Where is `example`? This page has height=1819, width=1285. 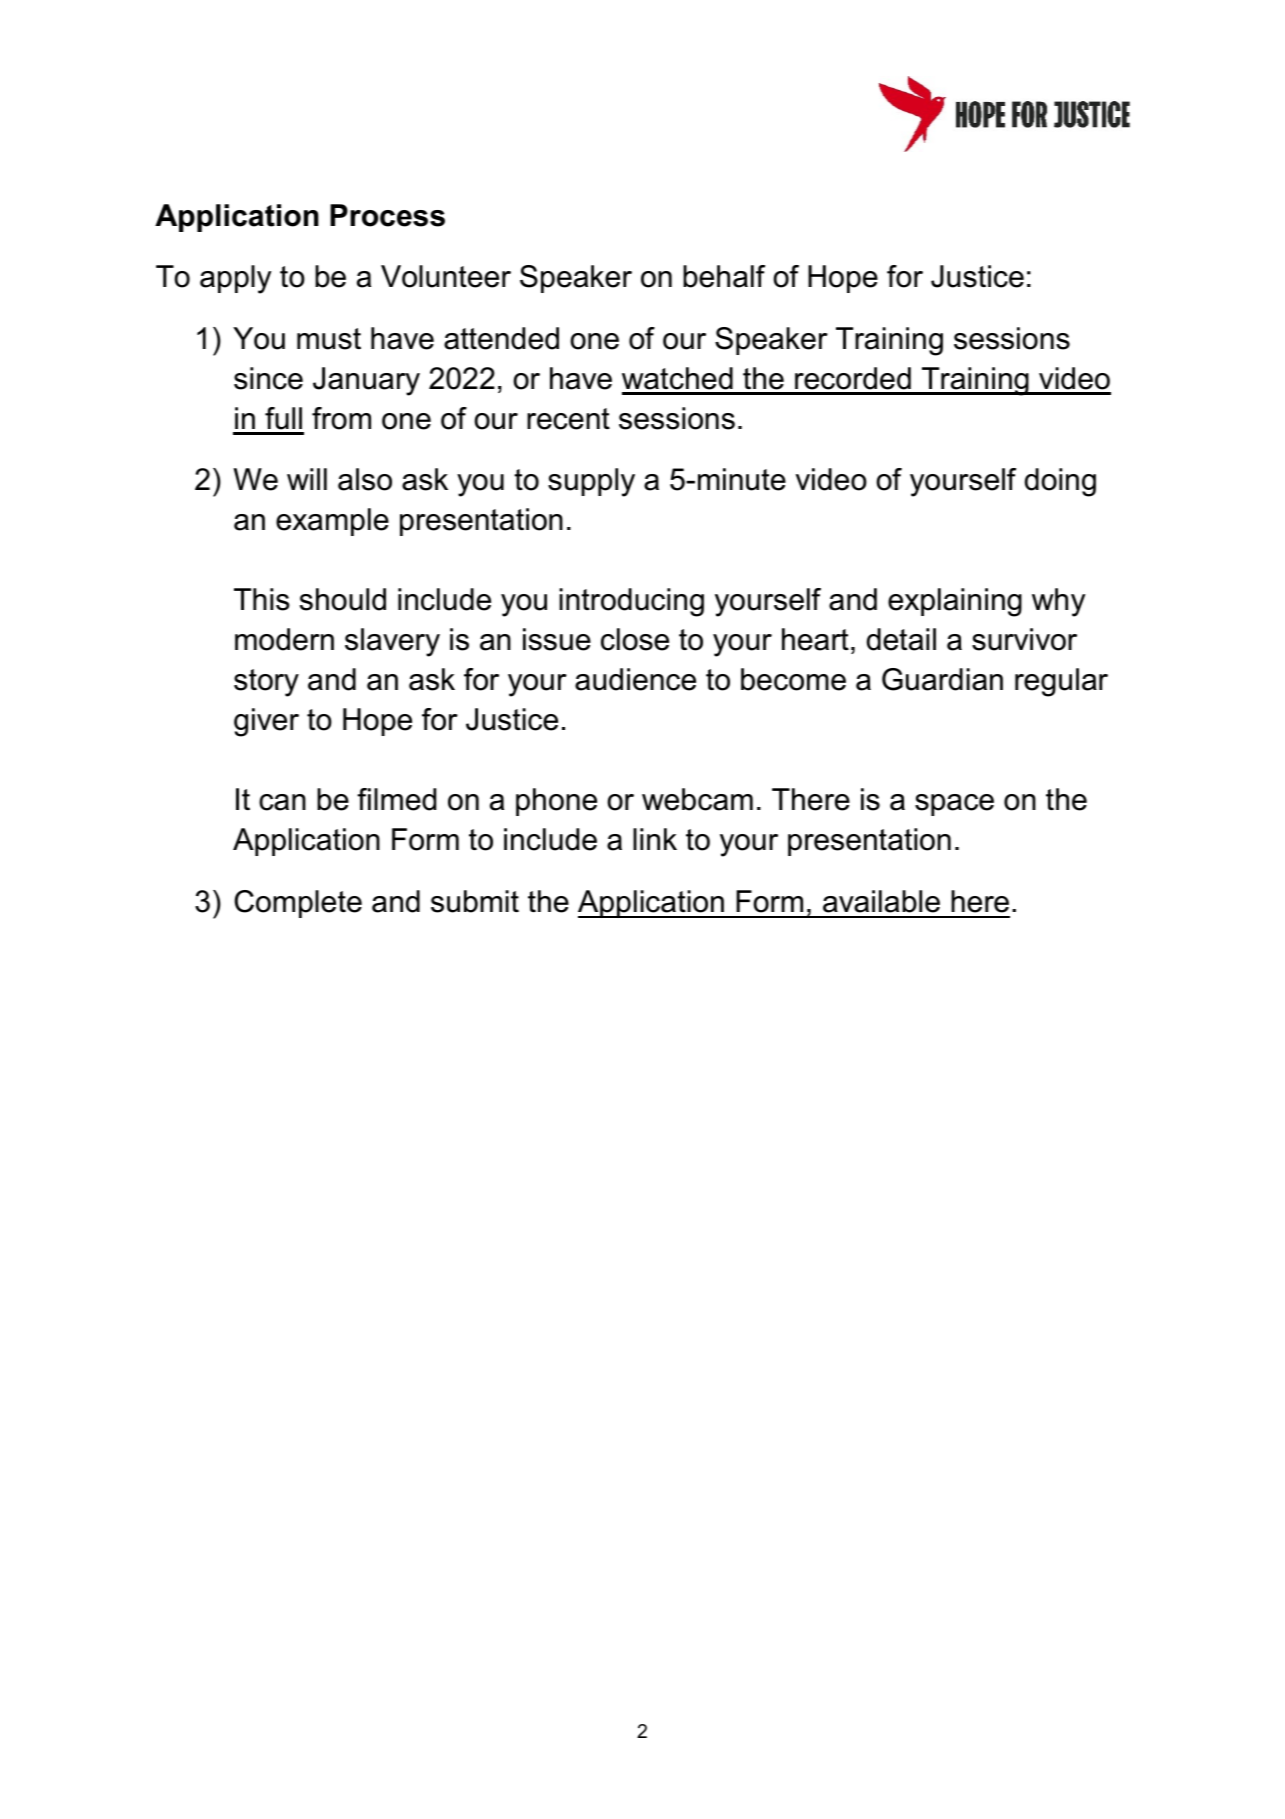
example is located at coordinates (332, 522).
